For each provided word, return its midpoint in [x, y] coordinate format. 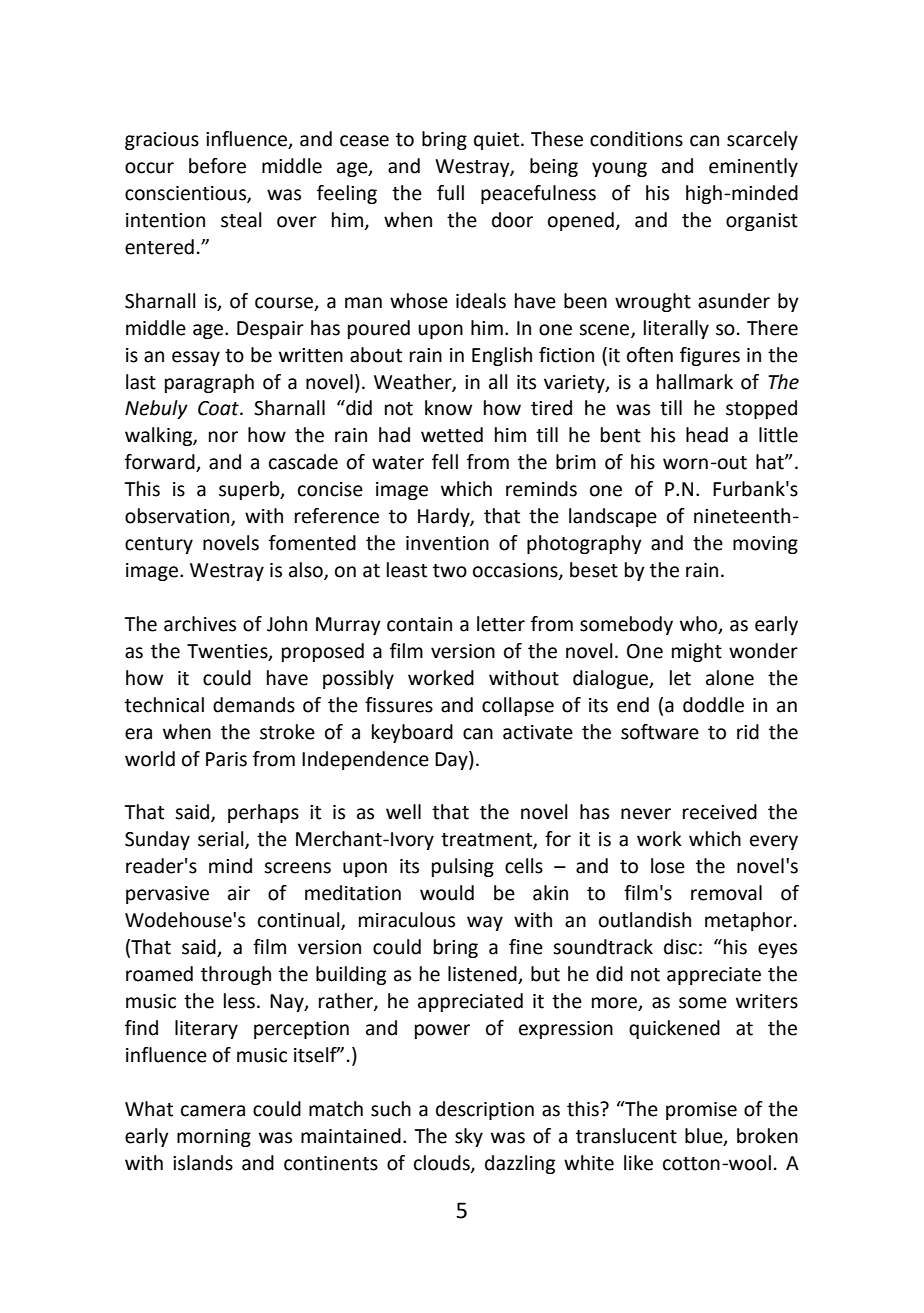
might [697, 652]
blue [705, 1136]
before [217, 166]
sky [469, 1137]
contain [419, 624]
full [450, 193]
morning [214, 1138]
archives [200, 624]
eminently [753, 167]
